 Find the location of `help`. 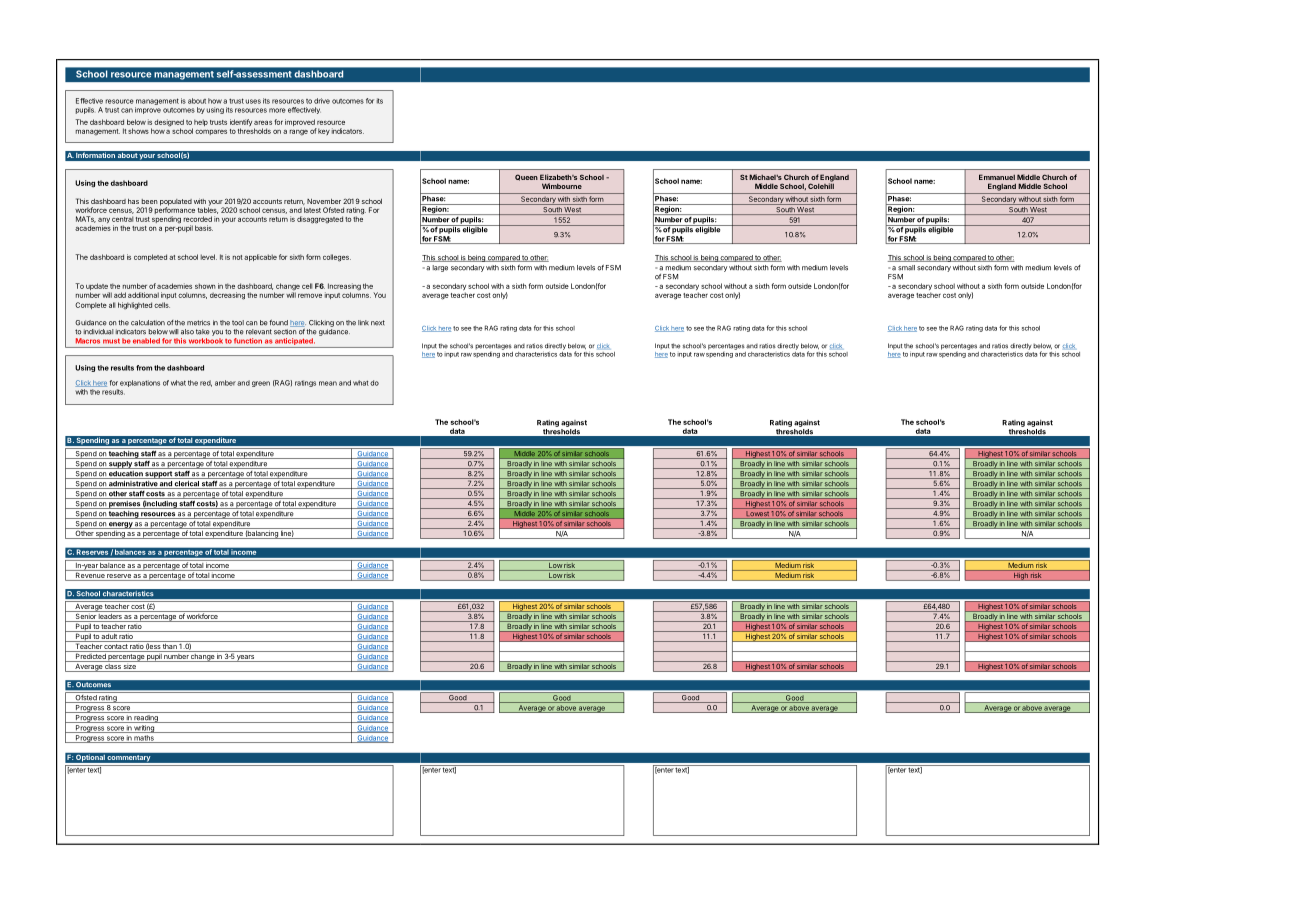

help is located at coordinates (201, 122).
